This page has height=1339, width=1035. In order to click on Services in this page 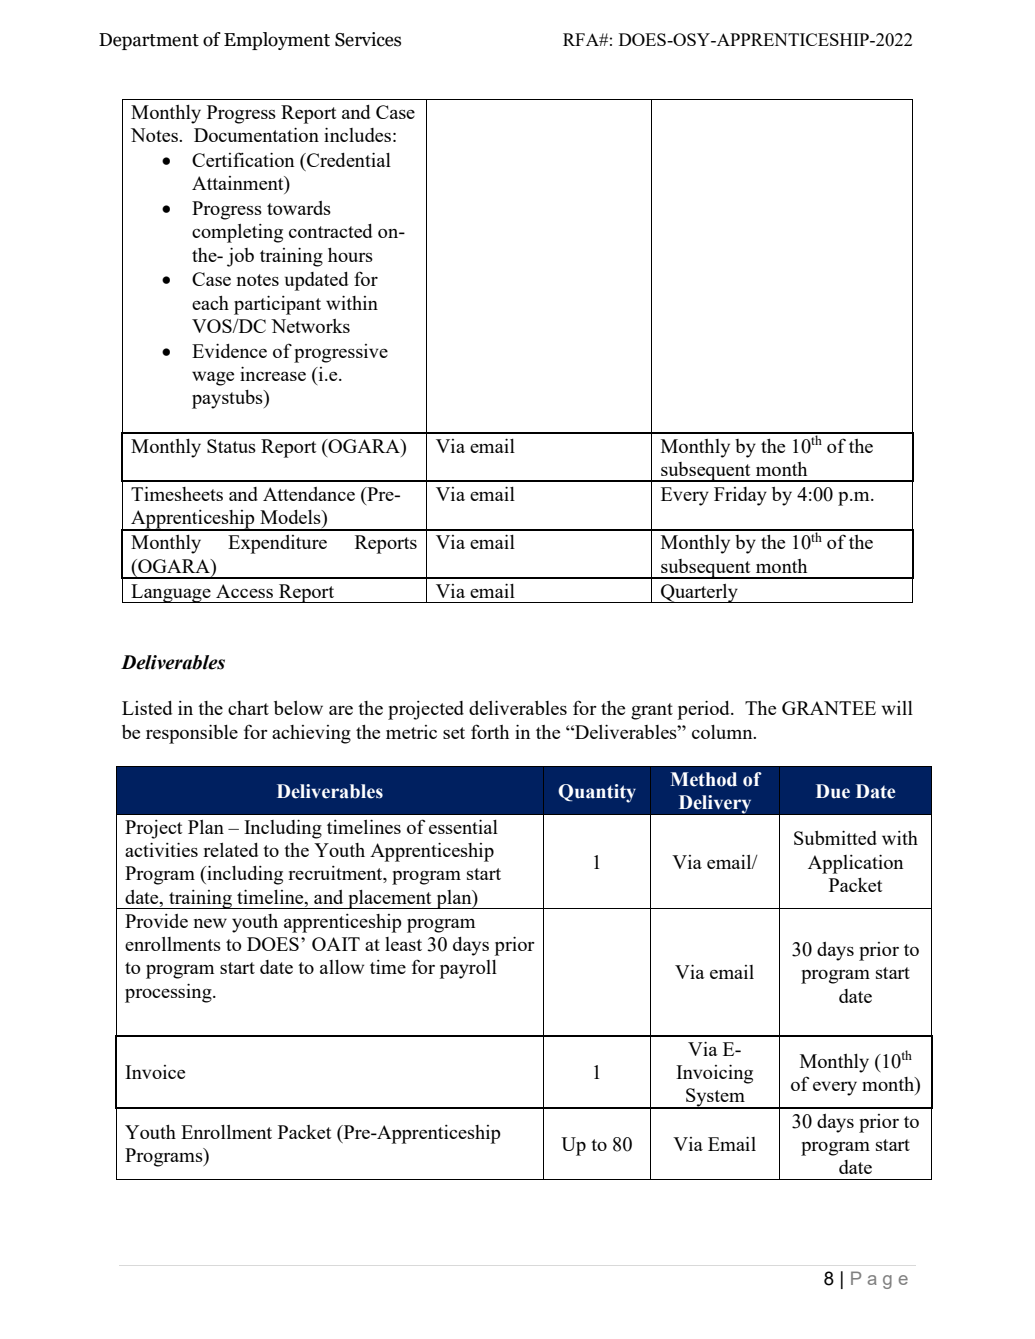, I will do `click(368, 39)`.
